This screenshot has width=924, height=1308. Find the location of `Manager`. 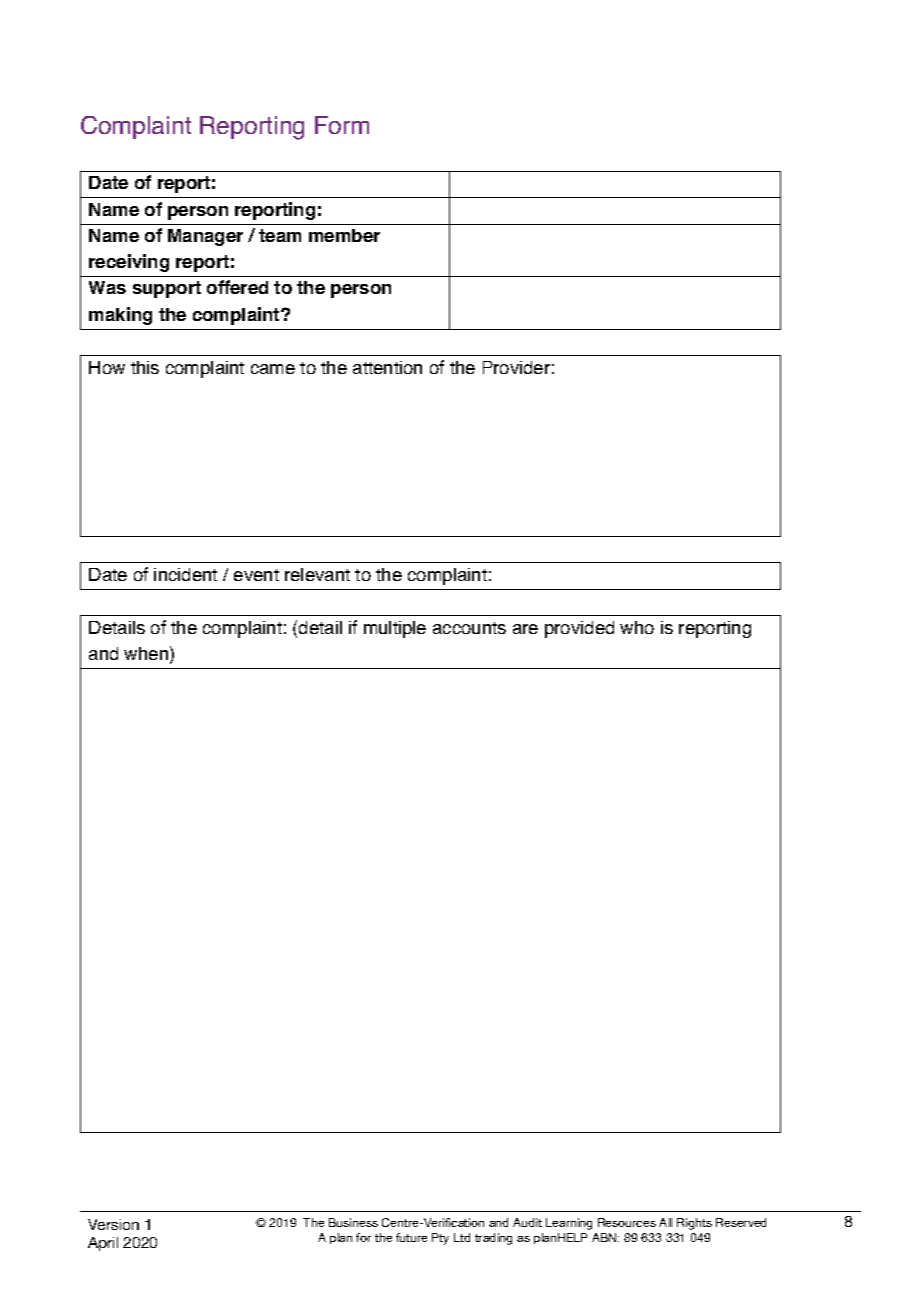

Manager is located at coordinates (205, 237).
